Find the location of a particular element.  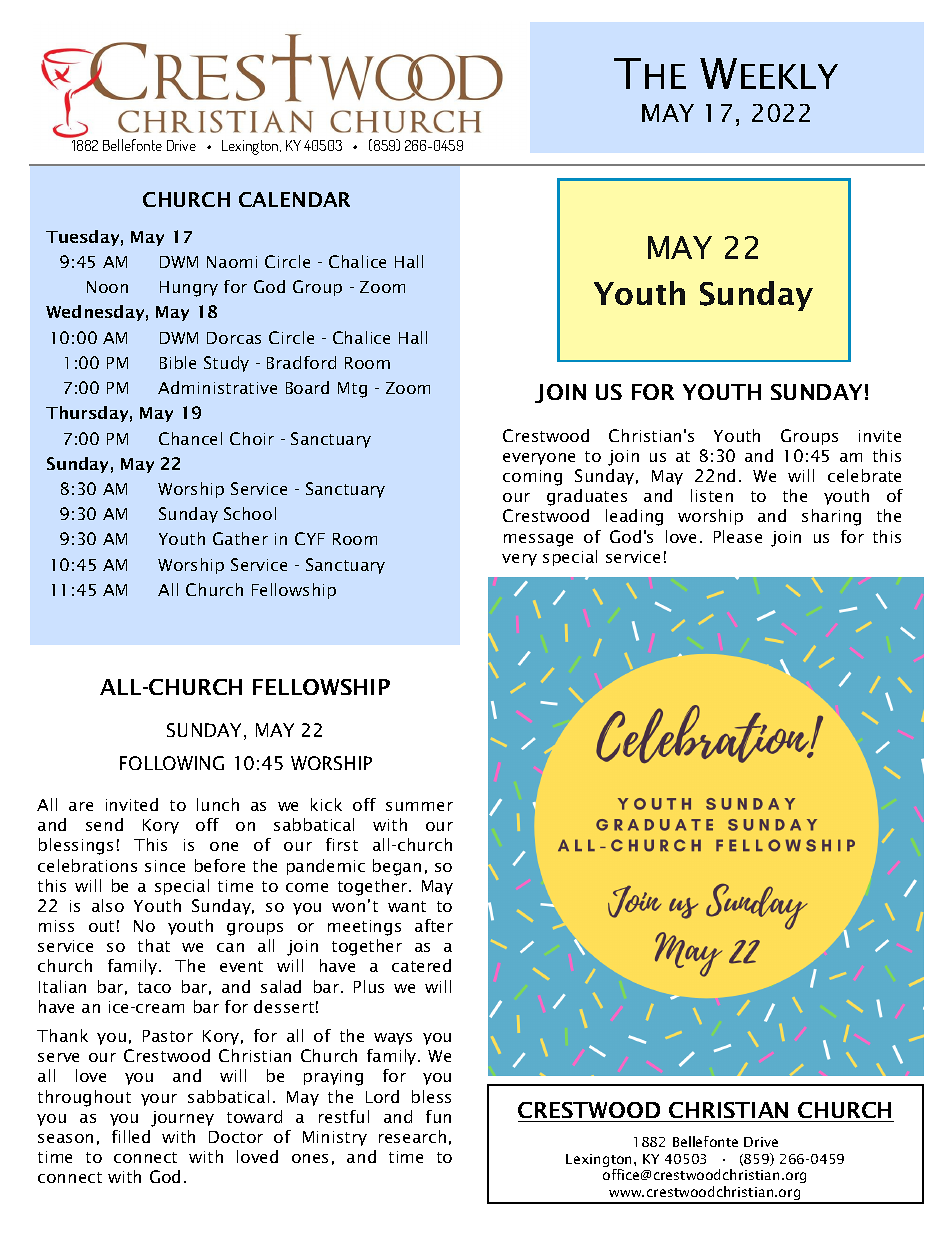

research is located at coordinates (412, 1136).
